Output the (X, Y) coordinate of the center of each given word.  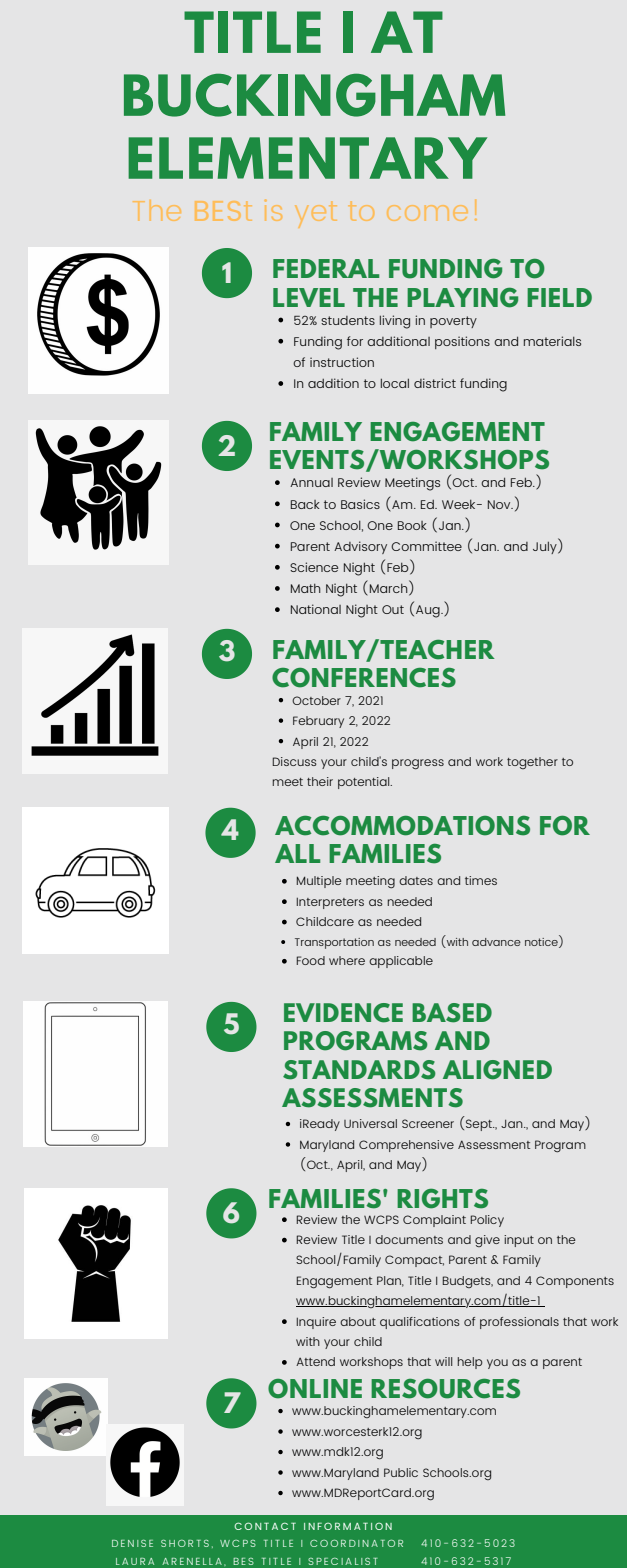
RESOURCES (445, 1389)
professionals (519, 1323)
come (427, 213)
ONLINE (315, 1389)
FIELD (559, 297)
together (532, 763)
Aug (429, 611)
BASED (452, 1013)
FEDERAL (326, 268)
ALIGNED (497, 1070)
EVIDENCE (343, 1013)
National (316, 609)
